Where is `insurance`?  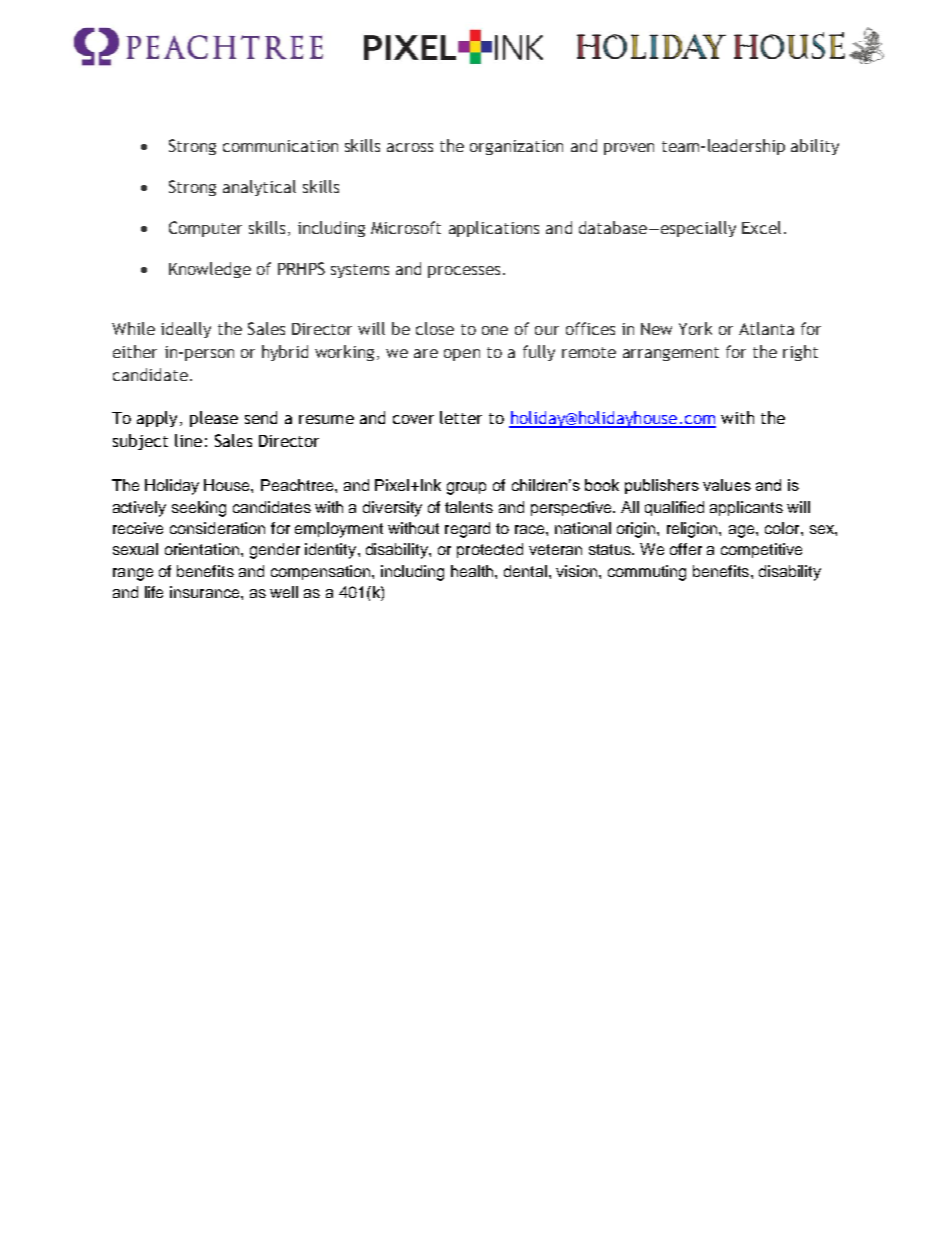
insurance is located at coordinates (206, 592).
